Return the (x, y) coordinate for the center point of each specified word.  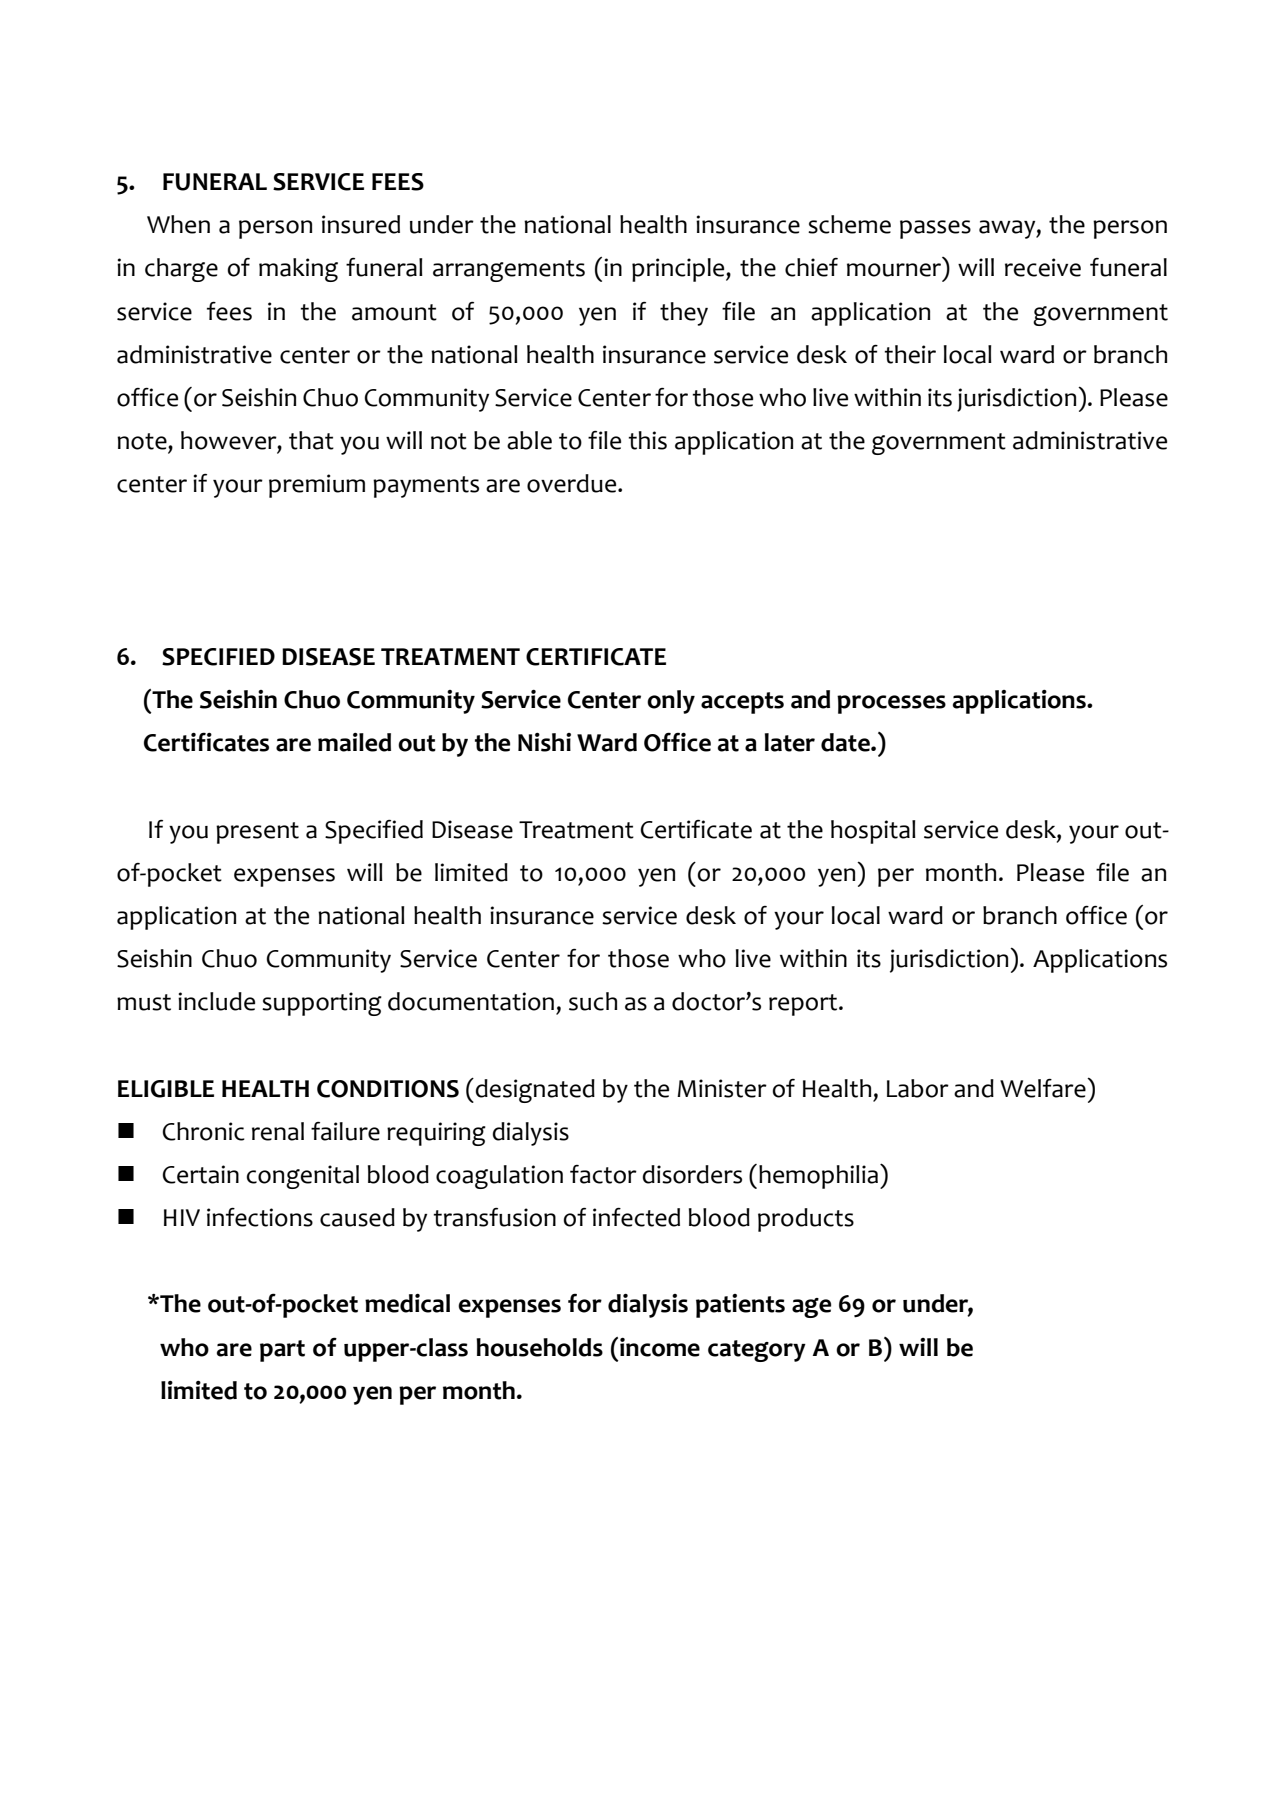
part (282, 1351)
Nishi (544, 742)
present (257, 833)
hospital (873, 832)
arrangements (509, 271)
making (298, 270)
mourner (894, 270)
